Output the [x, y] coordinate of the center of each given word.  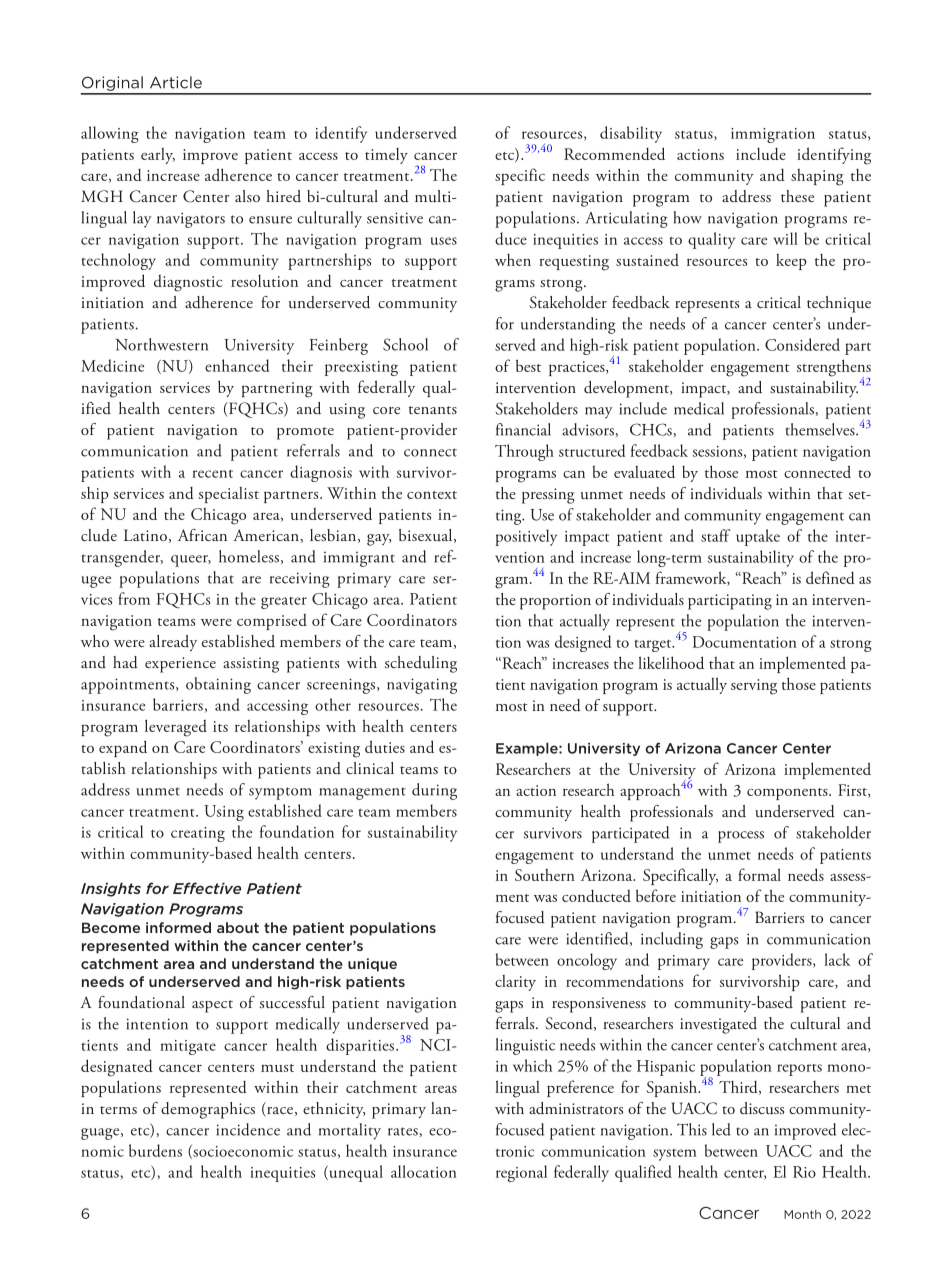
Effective [207, 888]
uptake [758, 537]
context [432, 495]
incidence [248, 1129]
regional [521, 1173]
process [741, 837]
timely [386, 156]
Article [176, 82]
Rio [804, 1172]
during [434, 791]
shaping [817, 177]
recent [212, 474]
